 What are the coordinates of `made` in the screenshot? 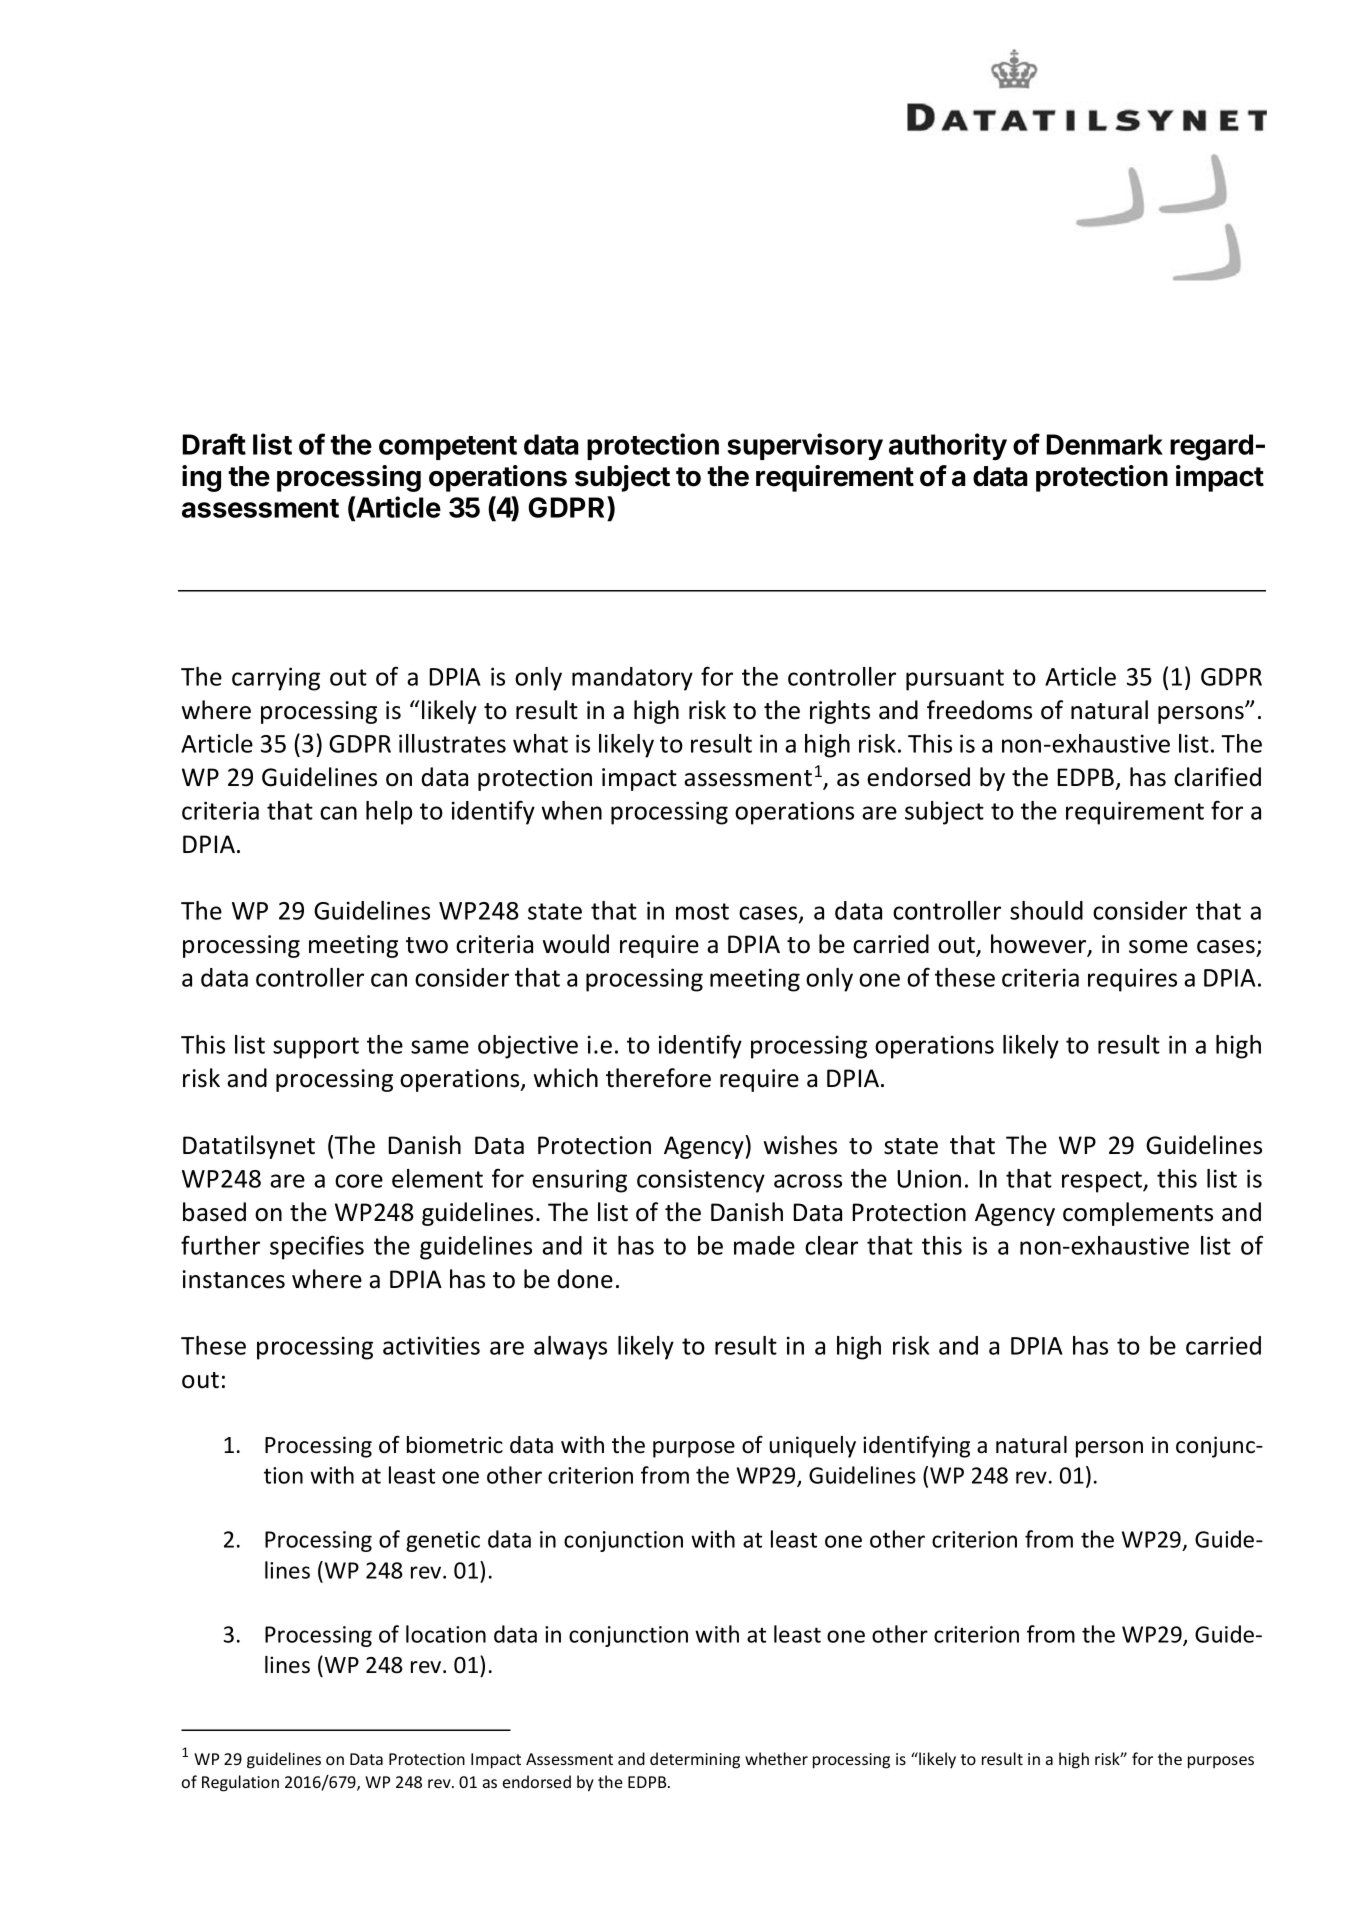 It's located at (764, 1245).
